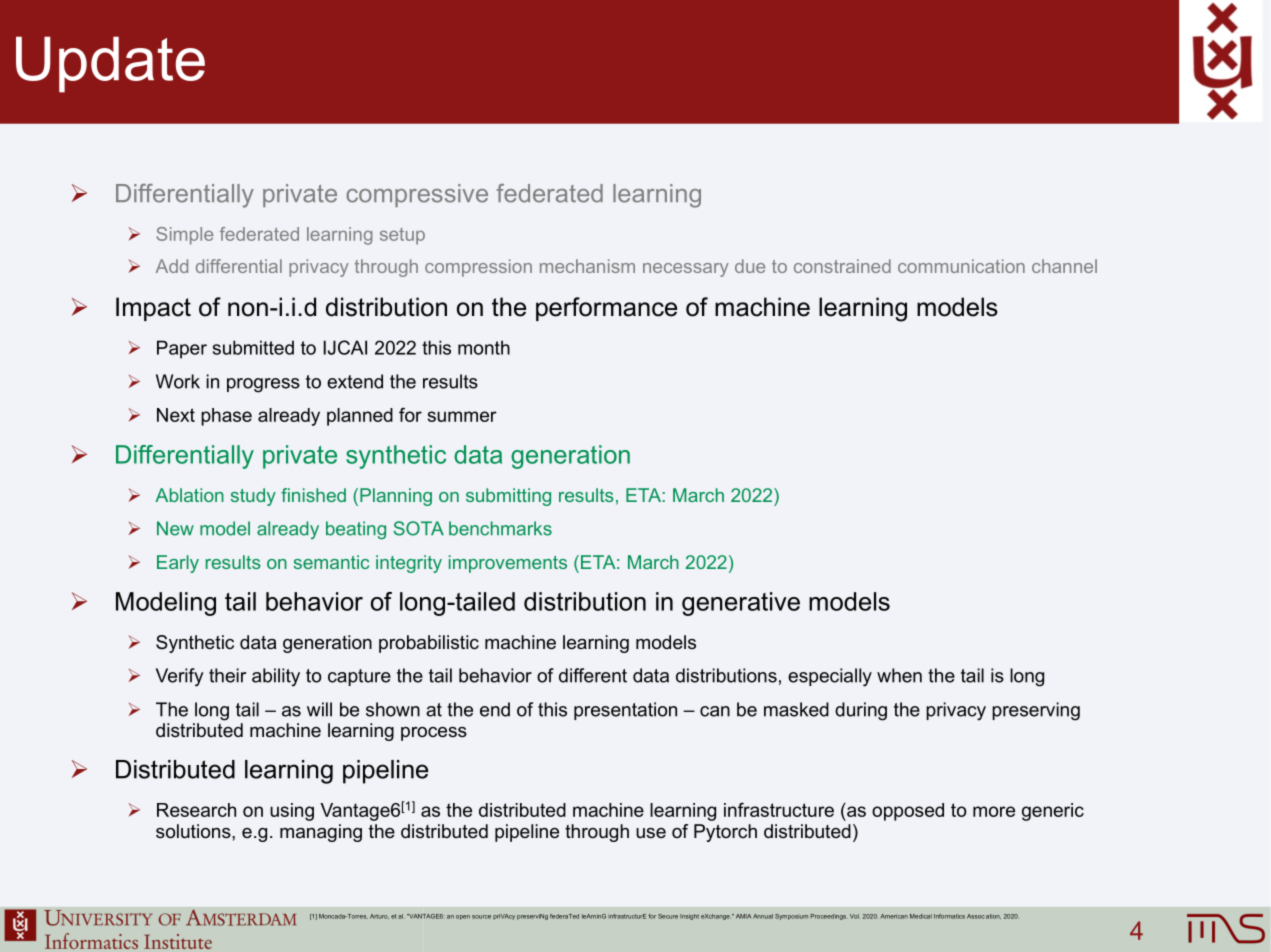  I want to click on Informatics, so click(949, 916).
